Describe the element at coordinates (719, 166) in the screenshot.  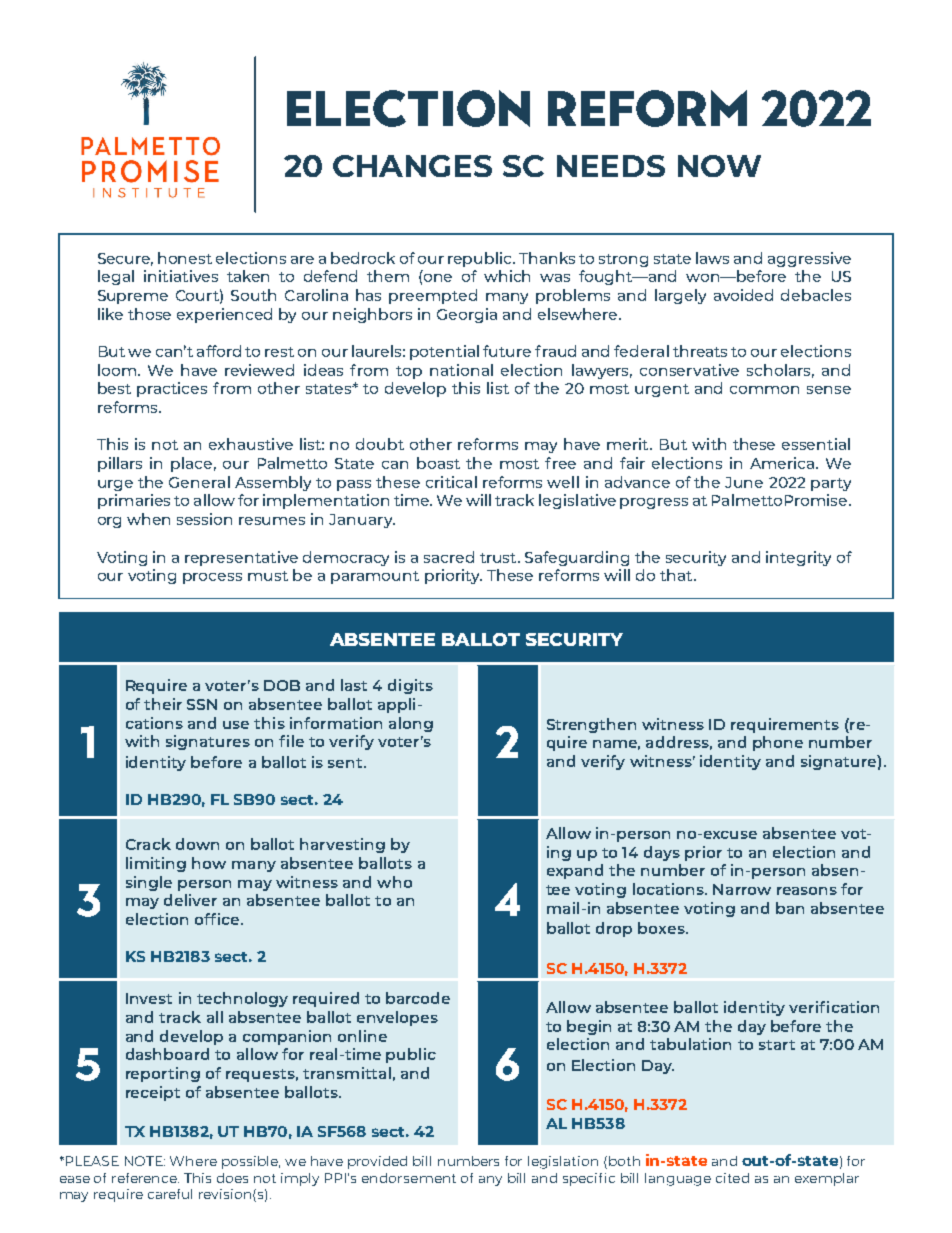
I see `NOW` at that location.
